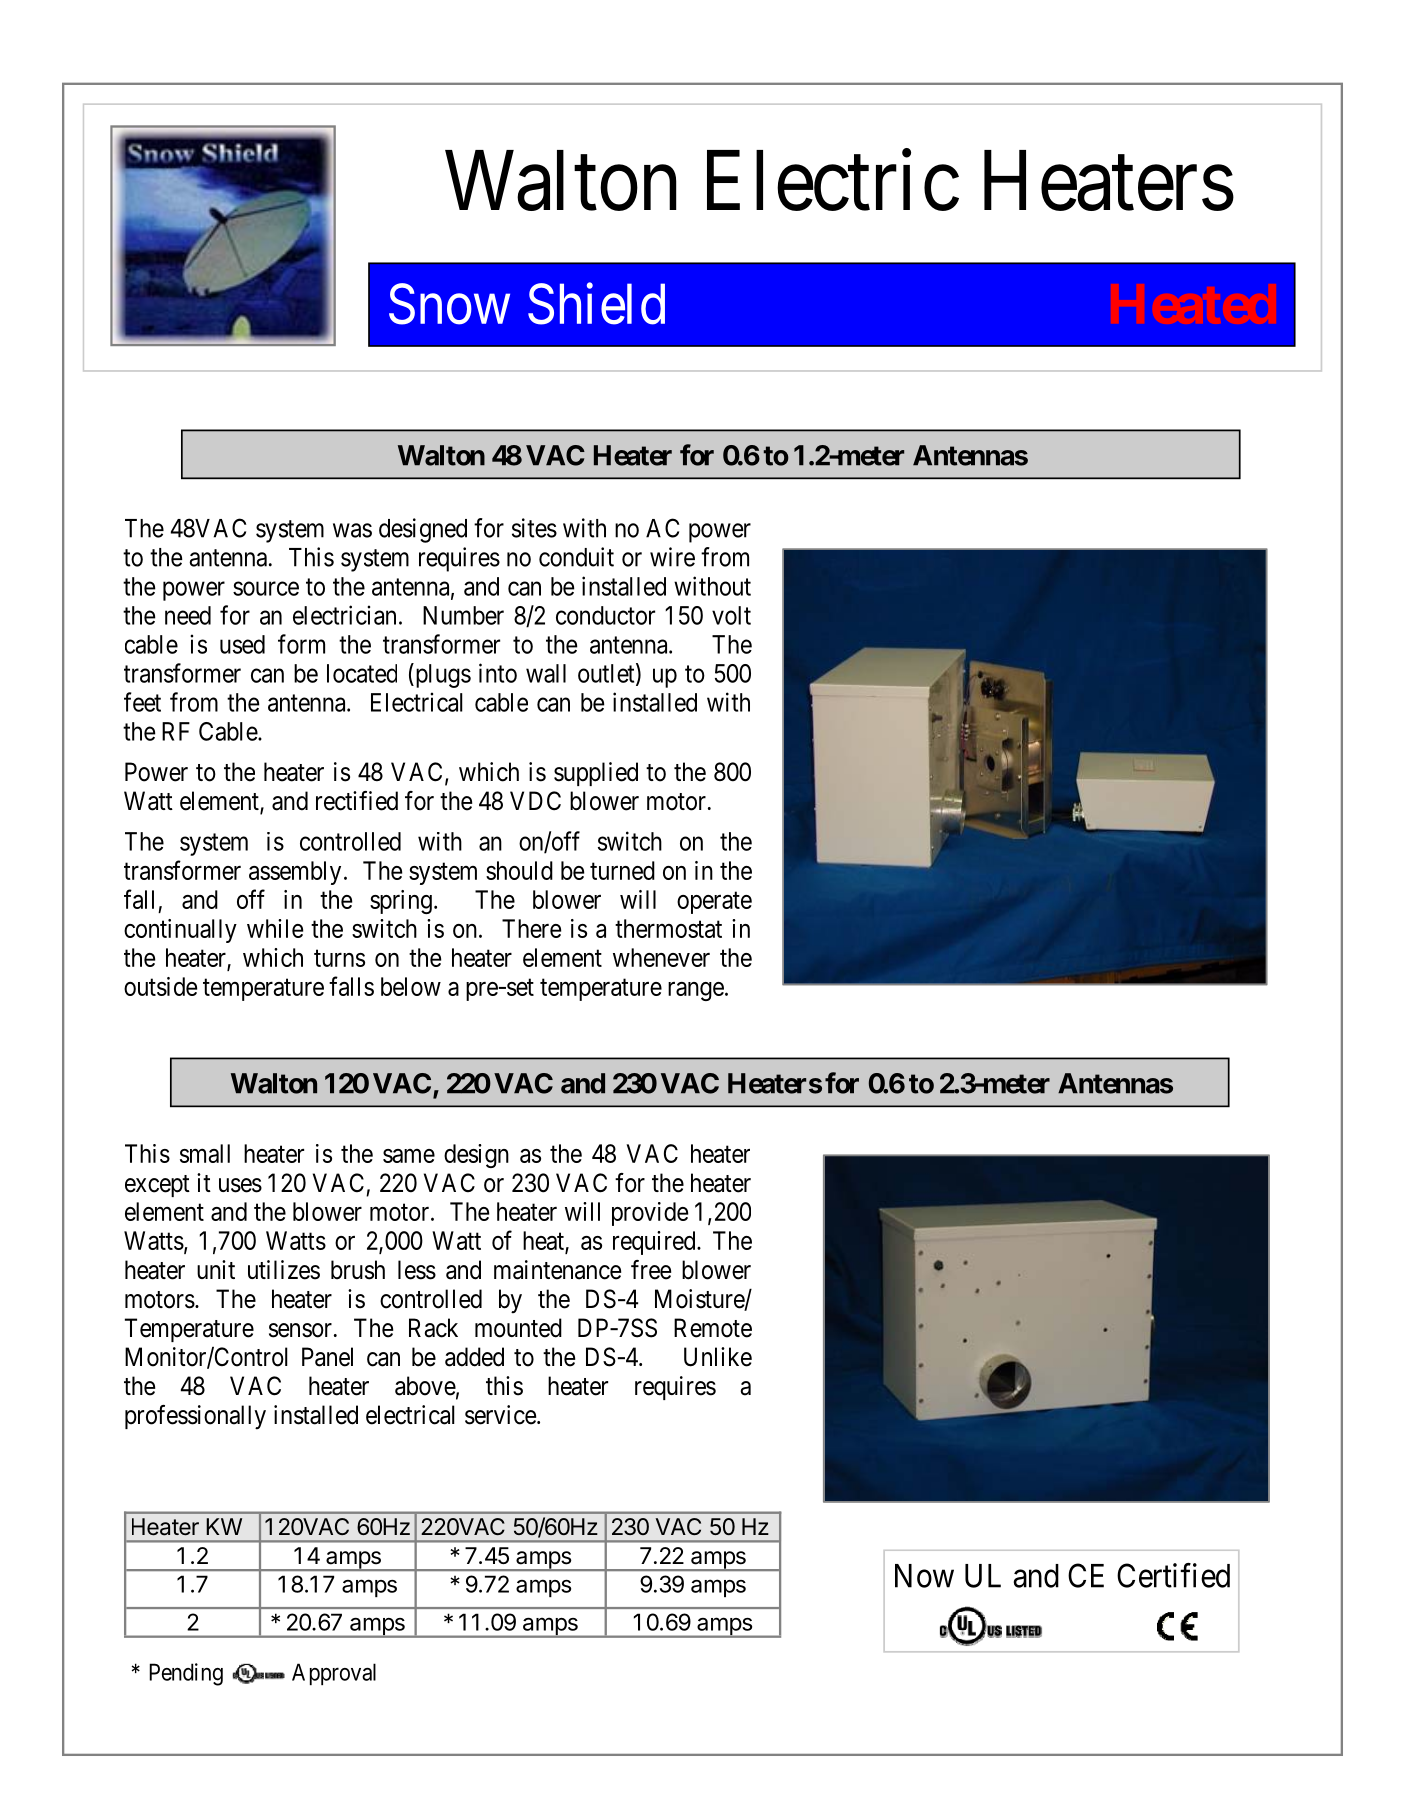 The width and height of the document is (1405, 1818). What do you see at coordinates (357, 801) in the document?
I see `rectified` at bounding box center [357, 801].
